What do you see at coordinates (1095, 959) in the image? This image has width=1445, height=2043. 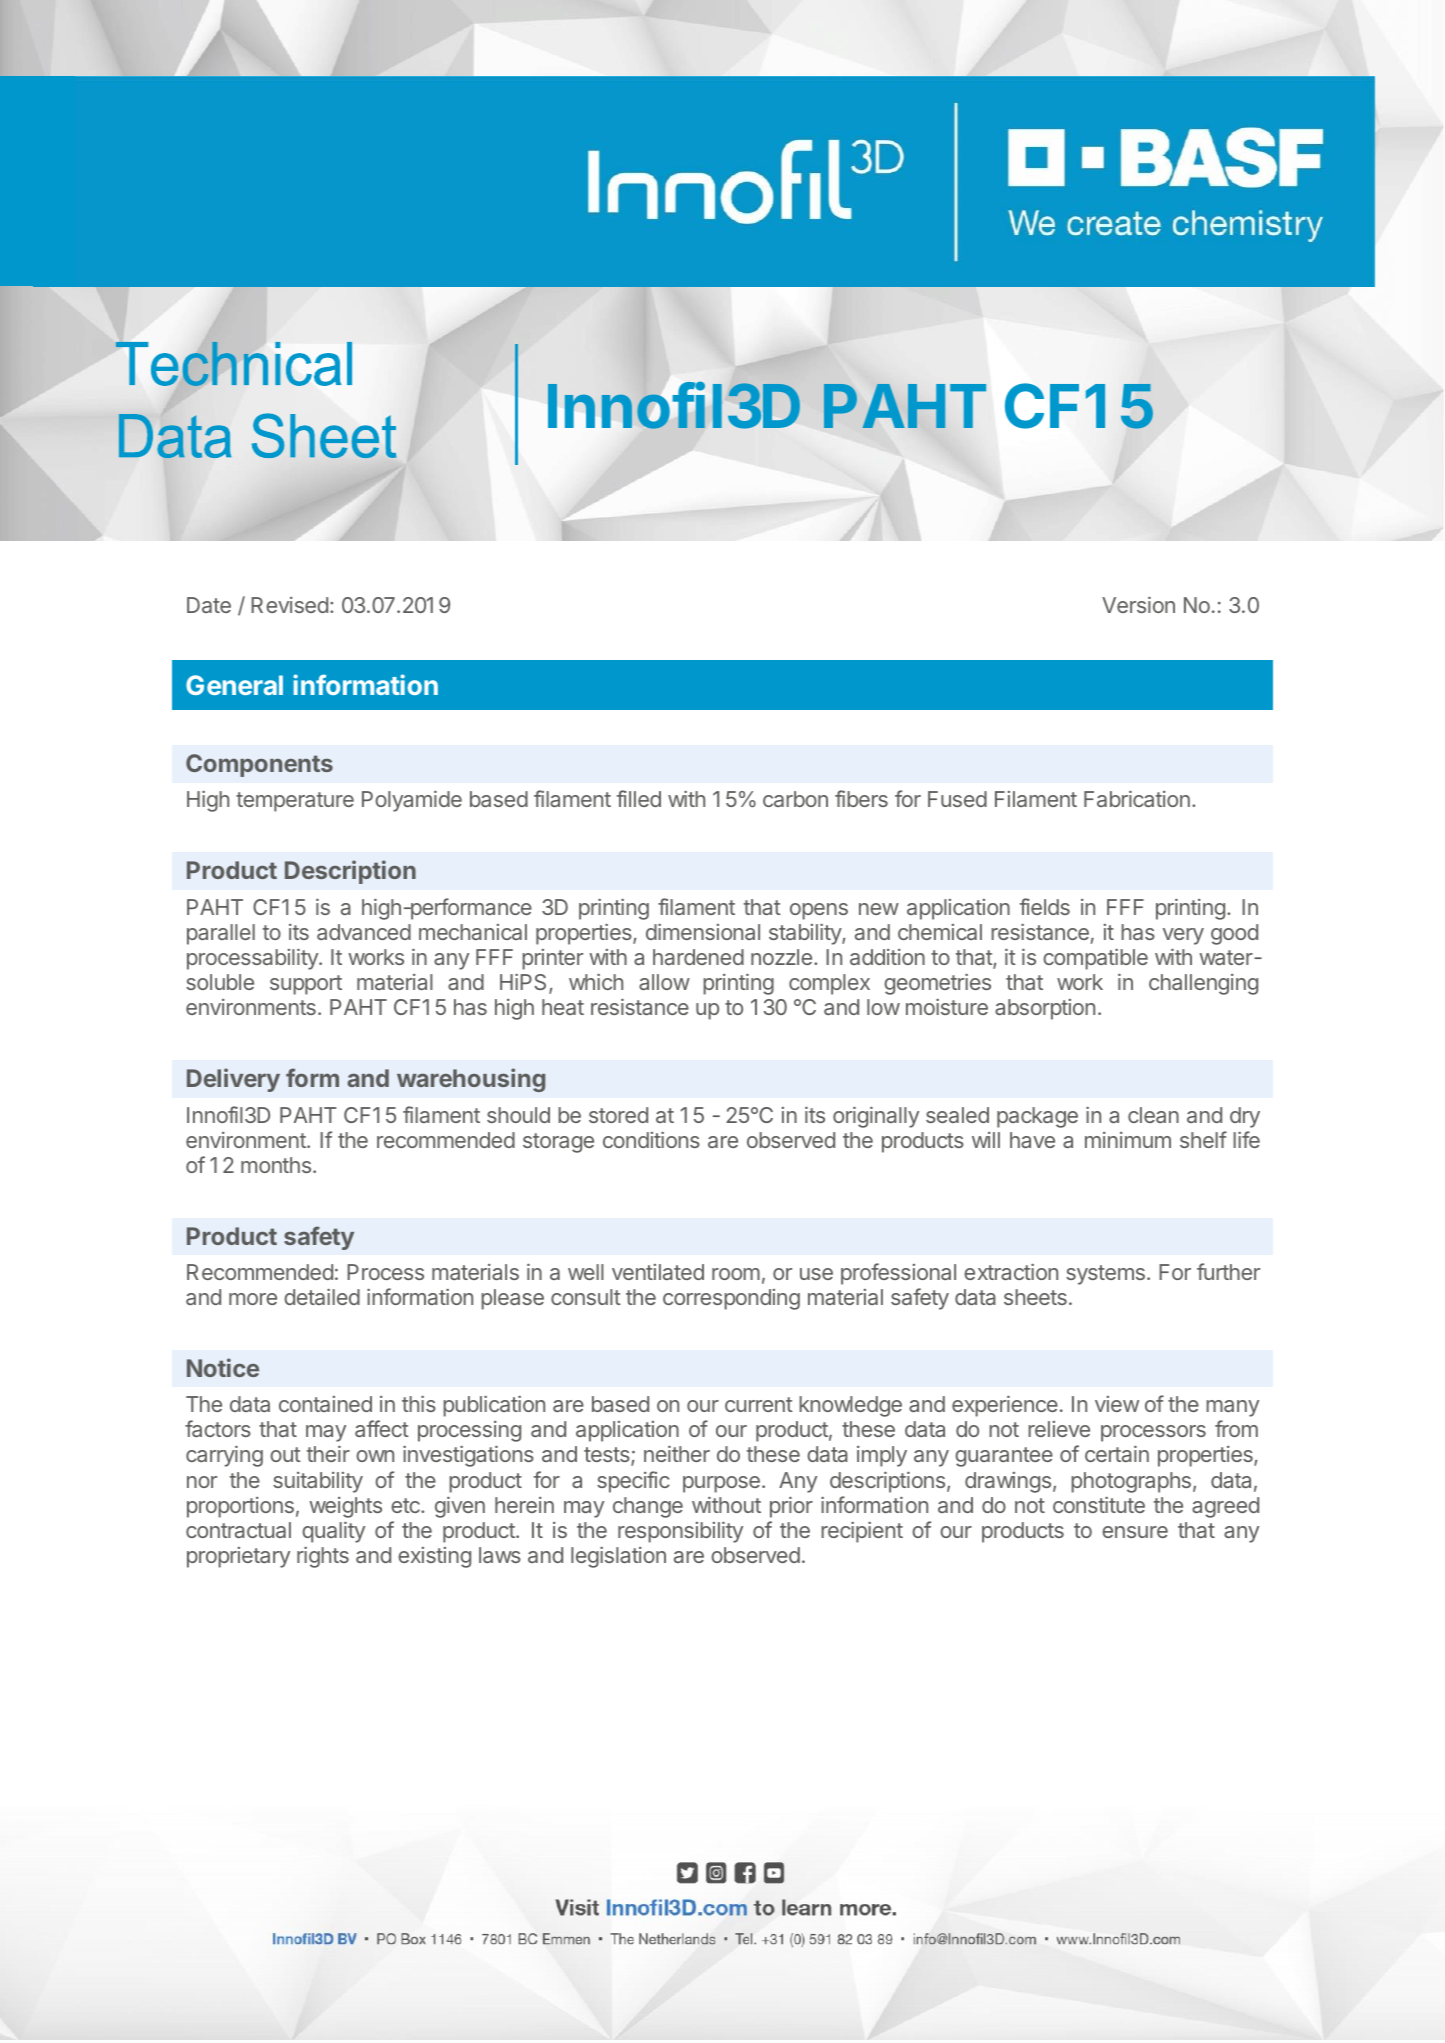 I see `compatible` at bounding box center [1095, 959].
